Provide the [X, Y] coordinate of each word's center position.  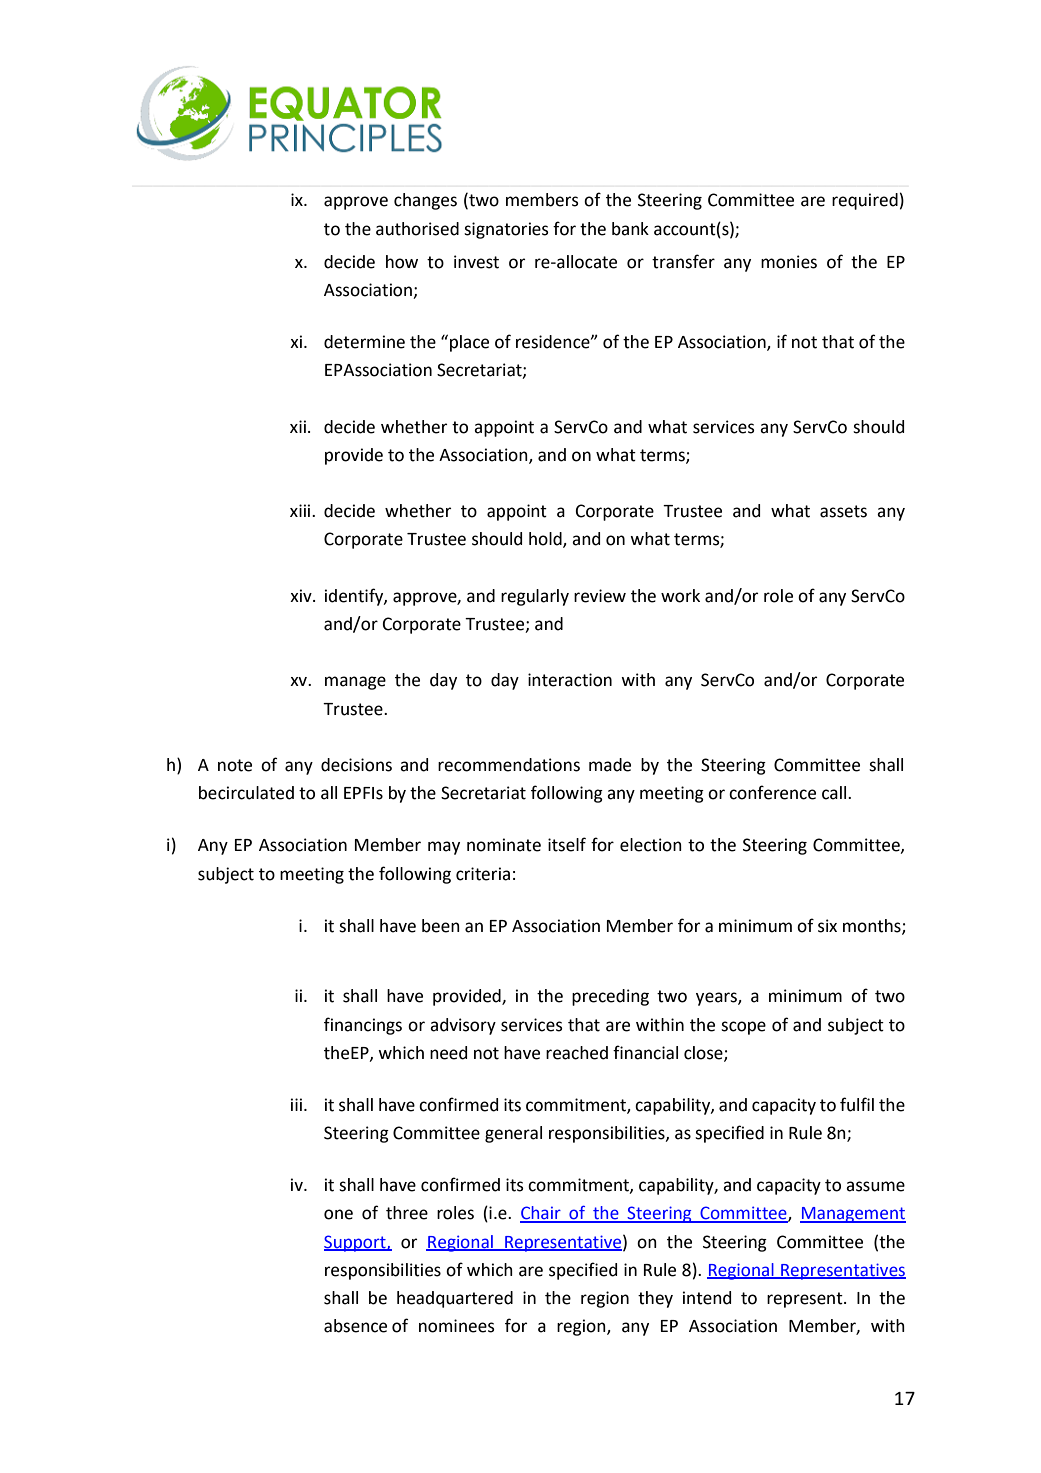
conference [772, 792]
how [402, 262]
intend [707, 1298]
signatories [506, 230]
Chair [541, 1214]
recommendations [509, 765]
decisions [356, 765]
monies [789, 262]
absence [355, 1326]
